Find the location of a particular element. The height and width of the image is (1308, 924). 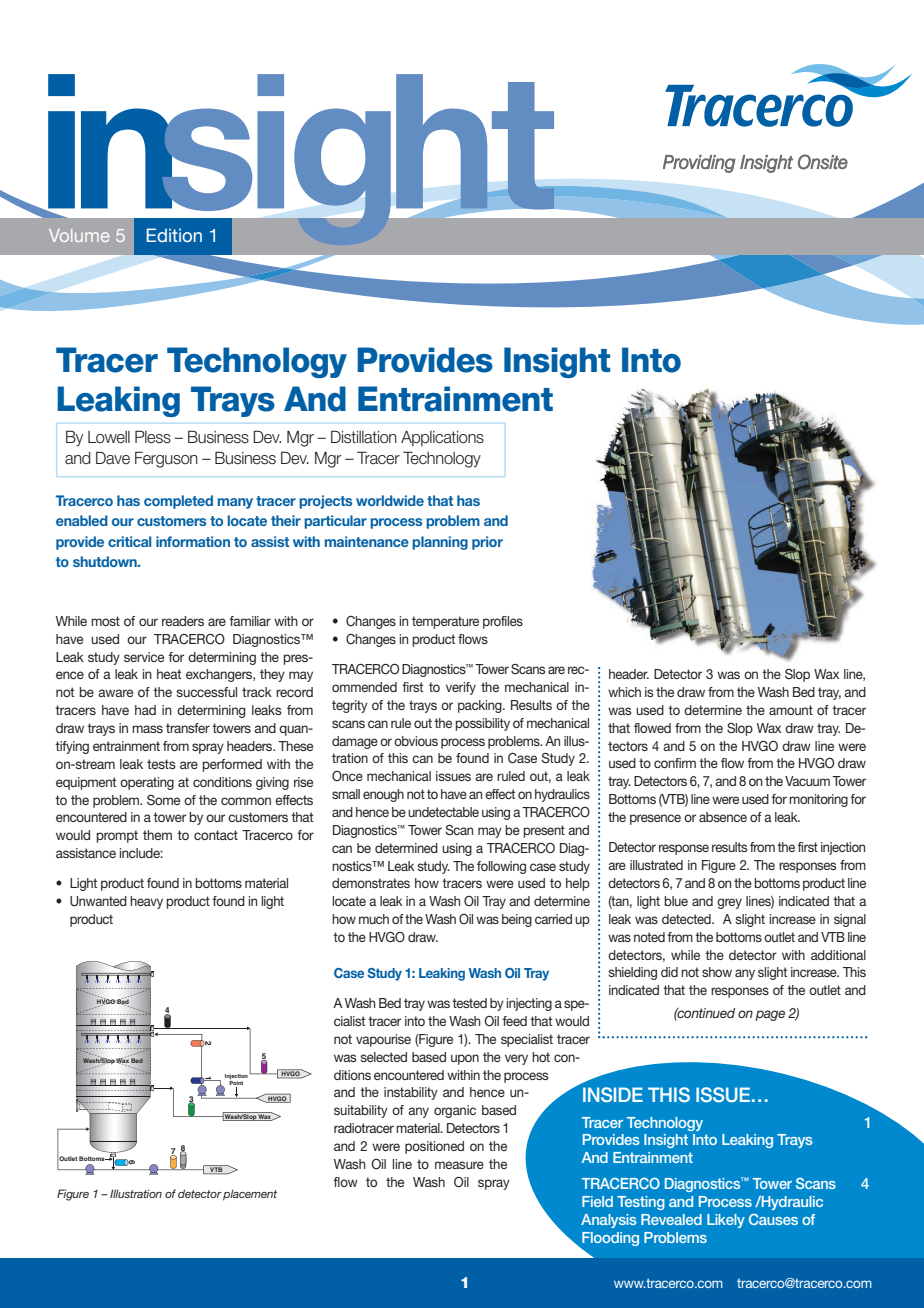

placement is located at coordinates (250, 1195).
